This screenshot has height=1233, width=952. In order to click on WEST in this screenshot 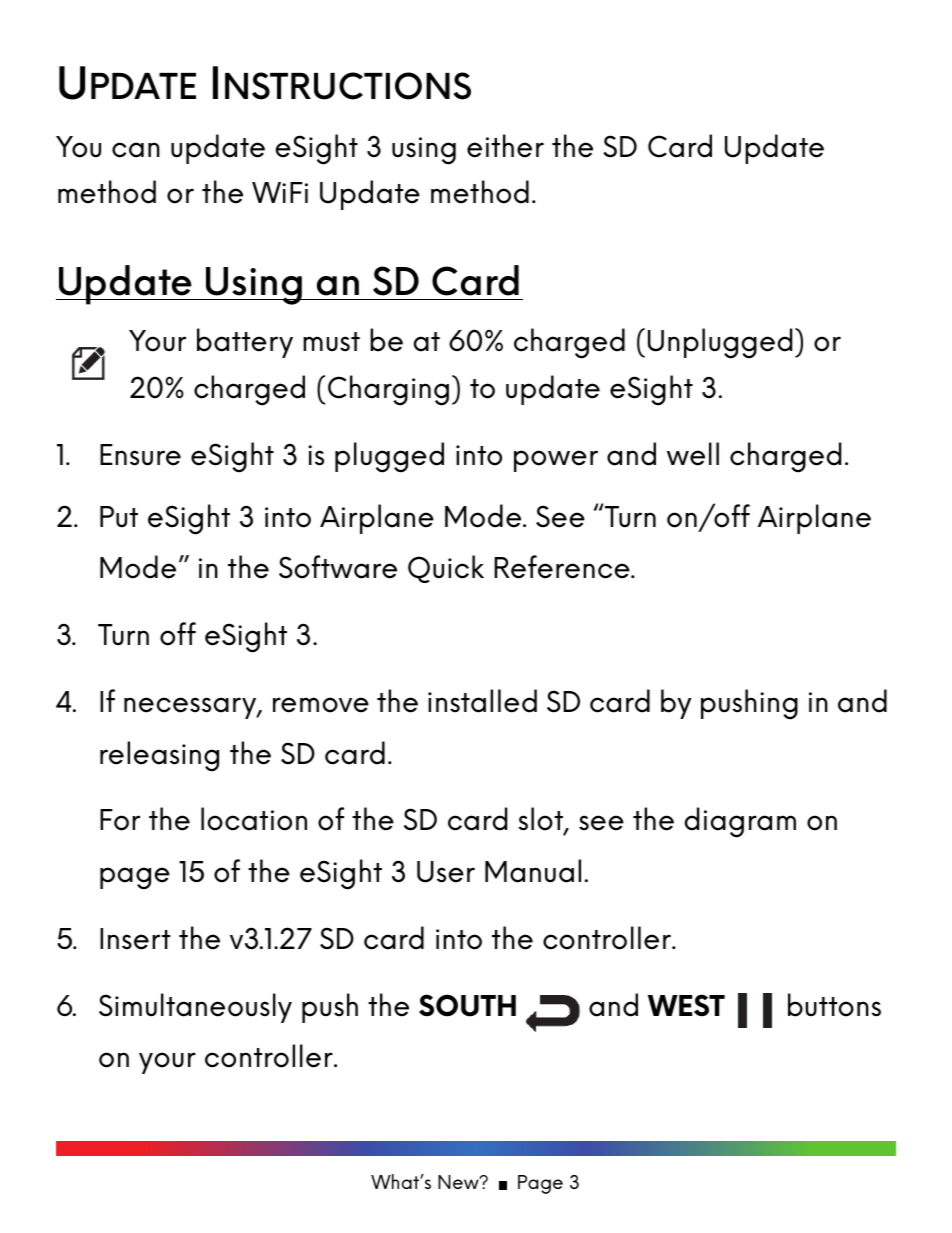, I will do `click(686, 1005)`.
